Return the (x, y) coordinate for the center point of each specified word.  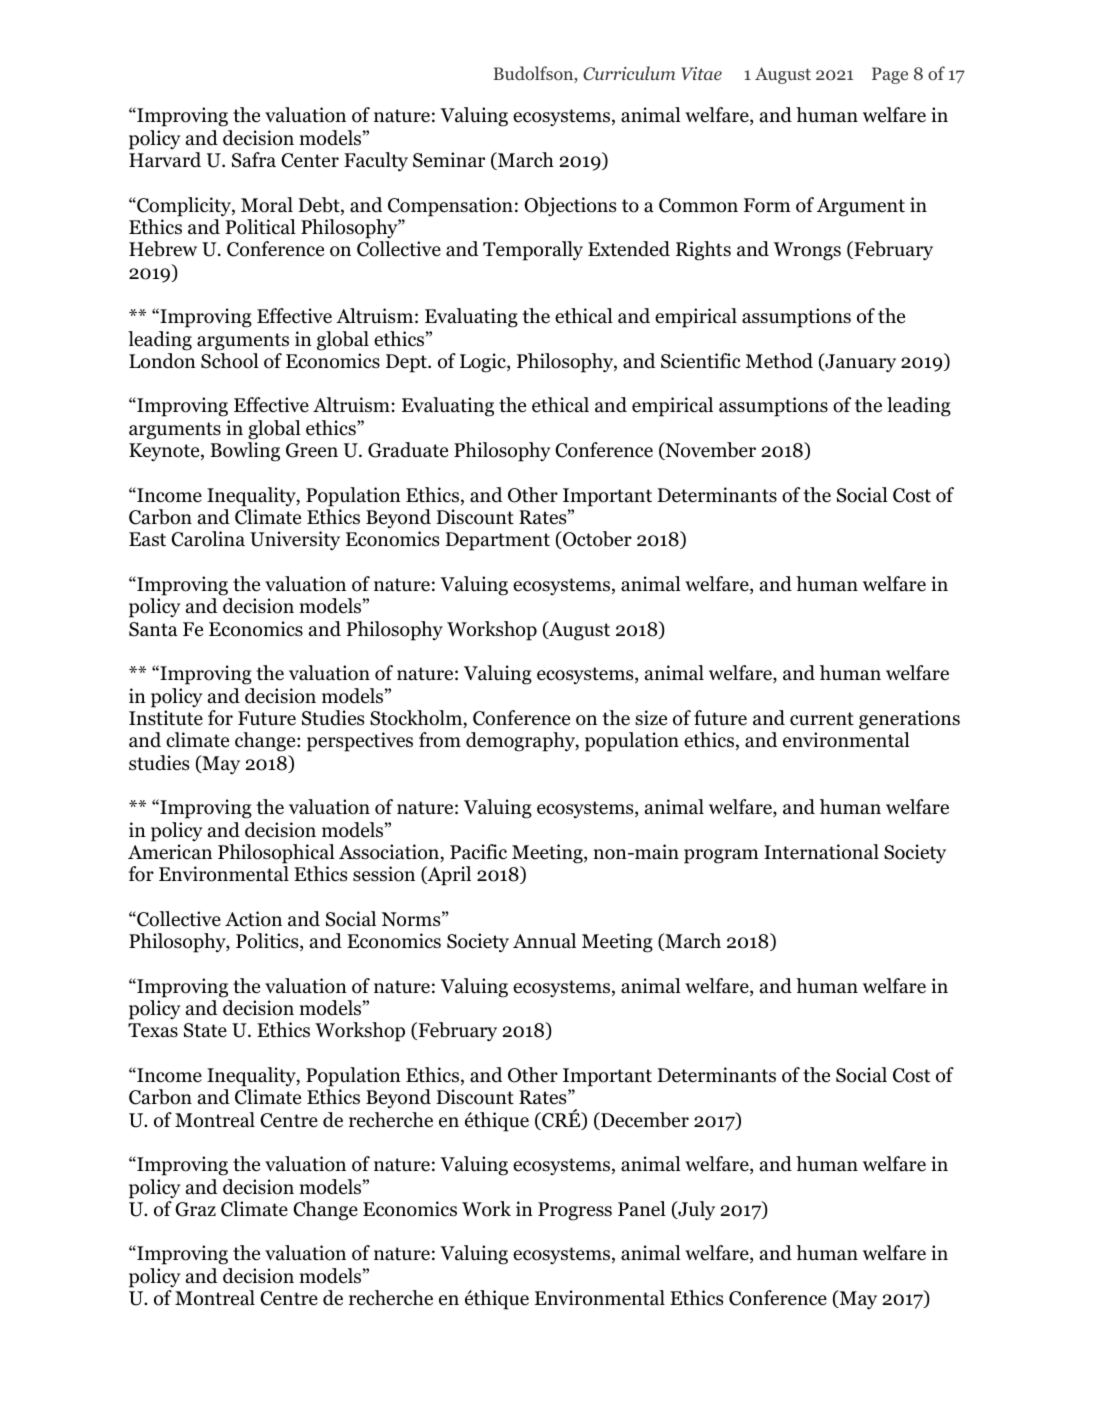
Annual (544, 941)
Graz (195, 1209)
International (821, 852)
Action (253, 919)
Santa (153, 629)
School (230, 361)
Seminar (449, 160)
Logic (484, 363)
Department (497, 541)
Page (890, 75)
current (822, 719)
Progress (575, 1211)
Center (310, 160)
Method (779, 361)
